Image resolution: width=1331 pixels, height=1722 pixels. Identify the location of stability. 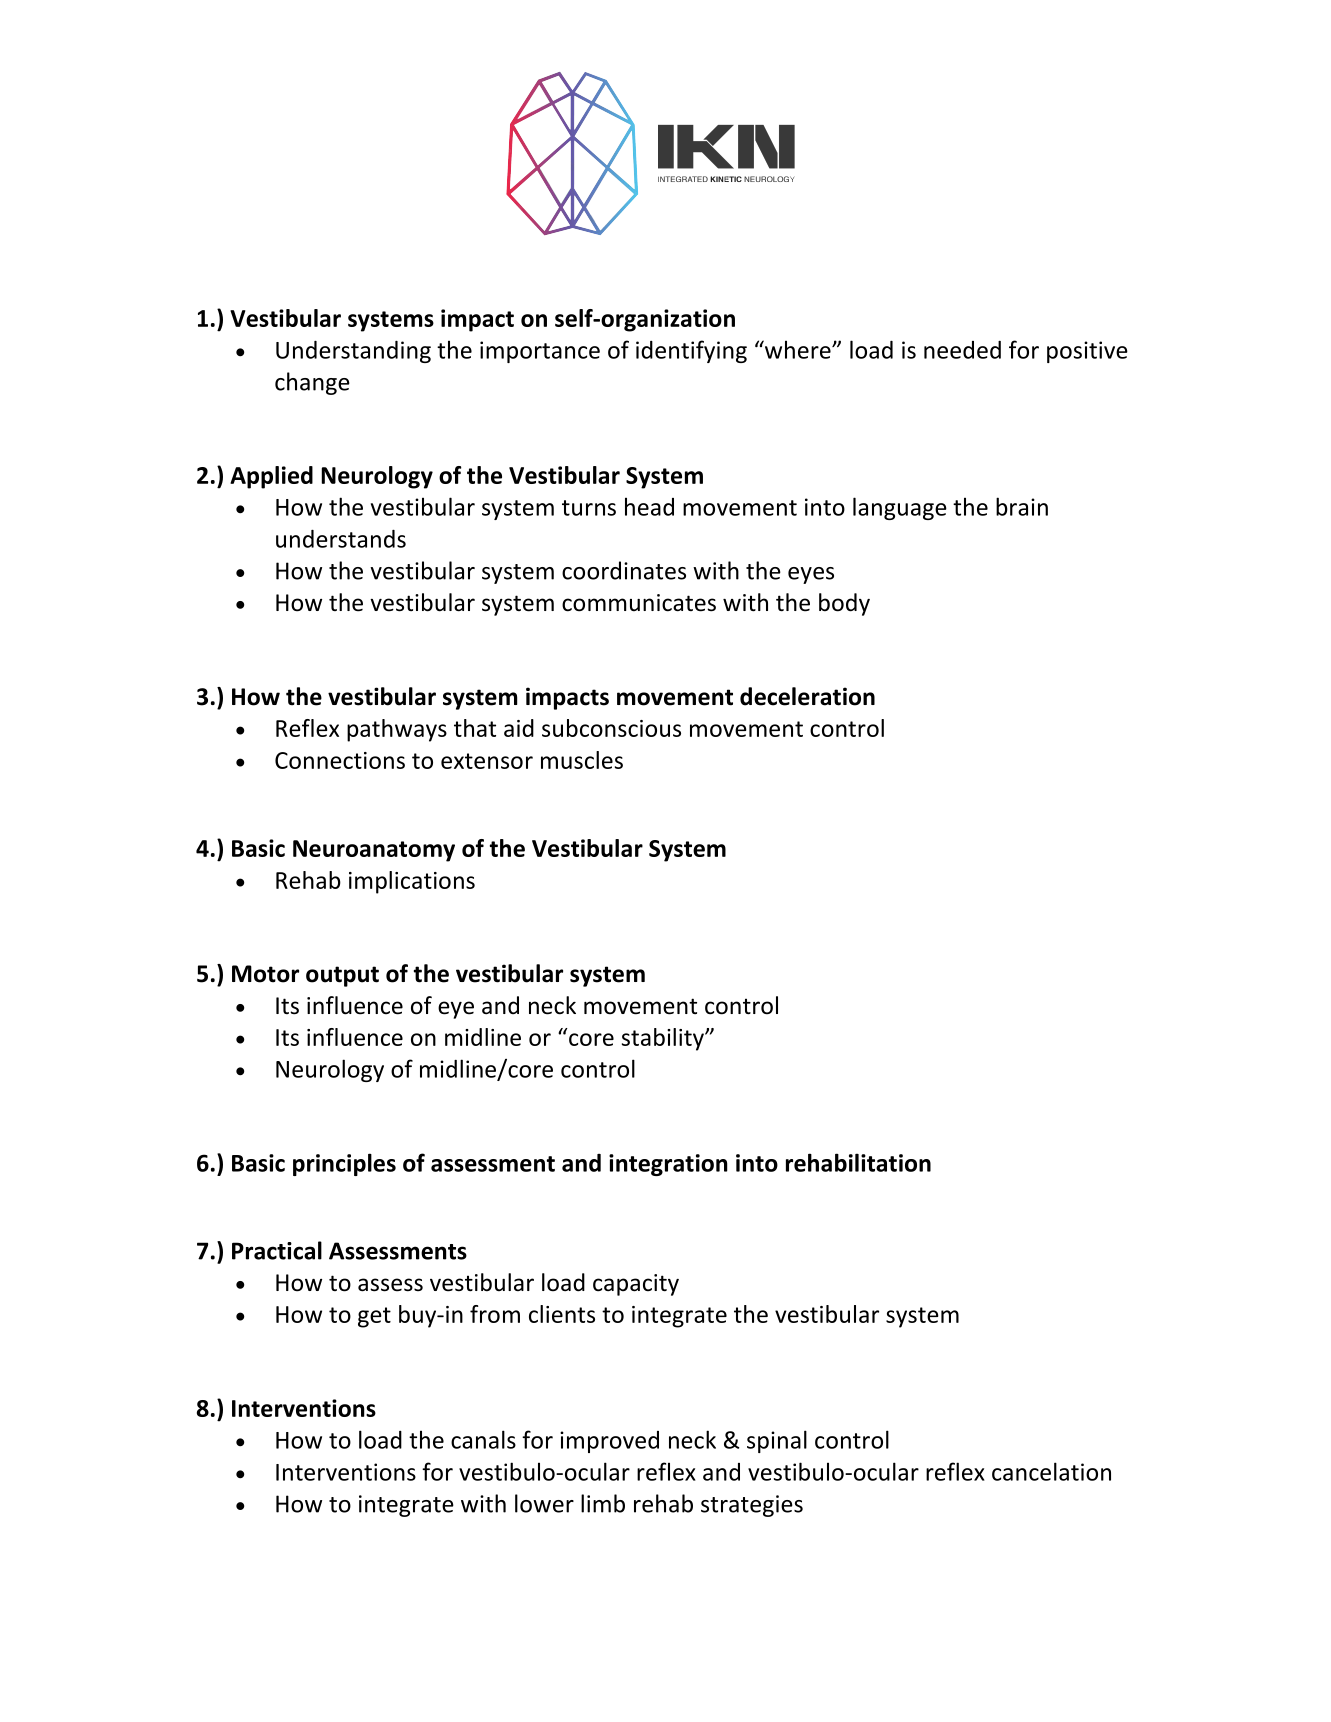
(664, 1039).
